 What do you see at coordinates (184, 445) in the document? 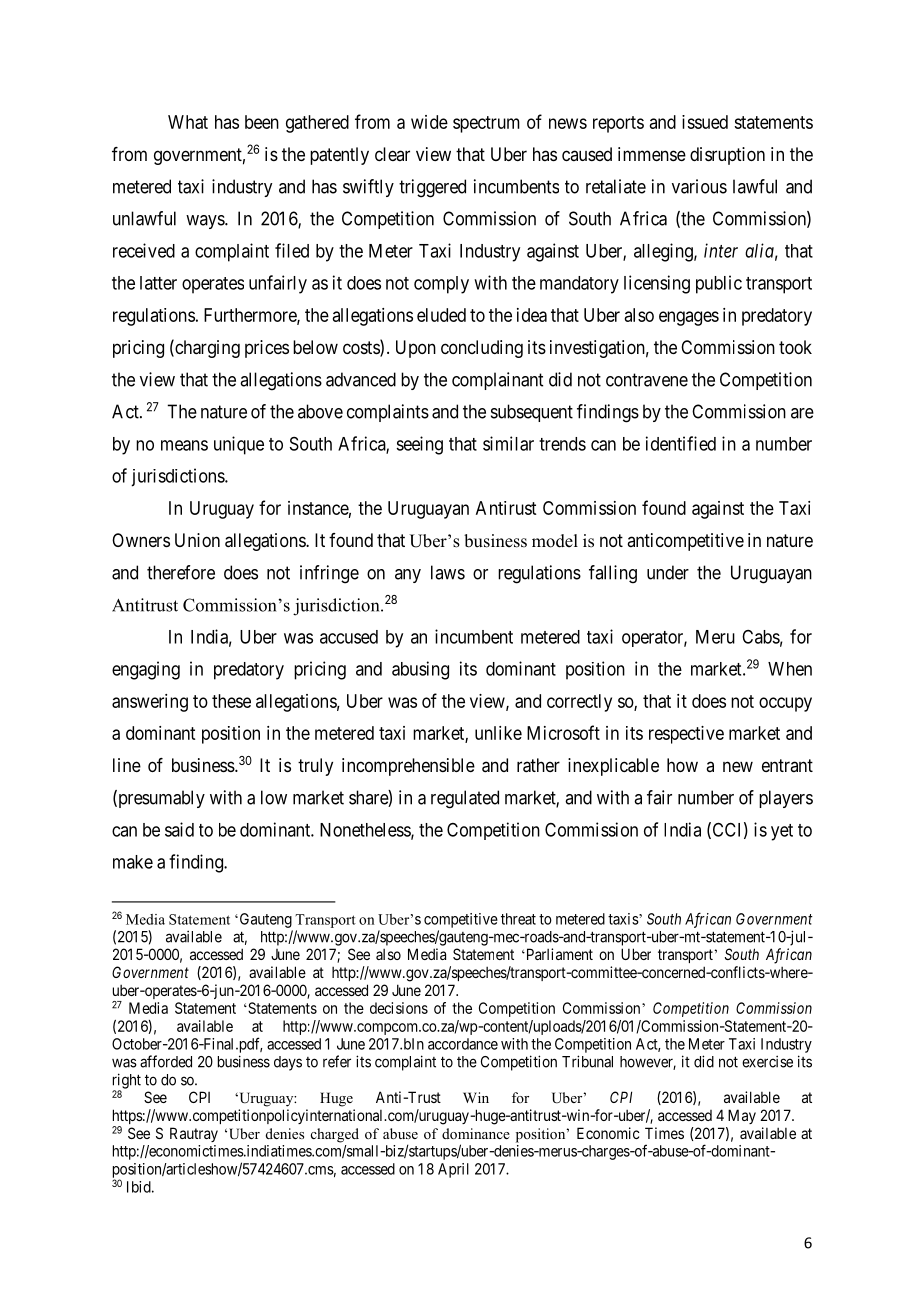
I see `means` at bounding box center [184, 445].
